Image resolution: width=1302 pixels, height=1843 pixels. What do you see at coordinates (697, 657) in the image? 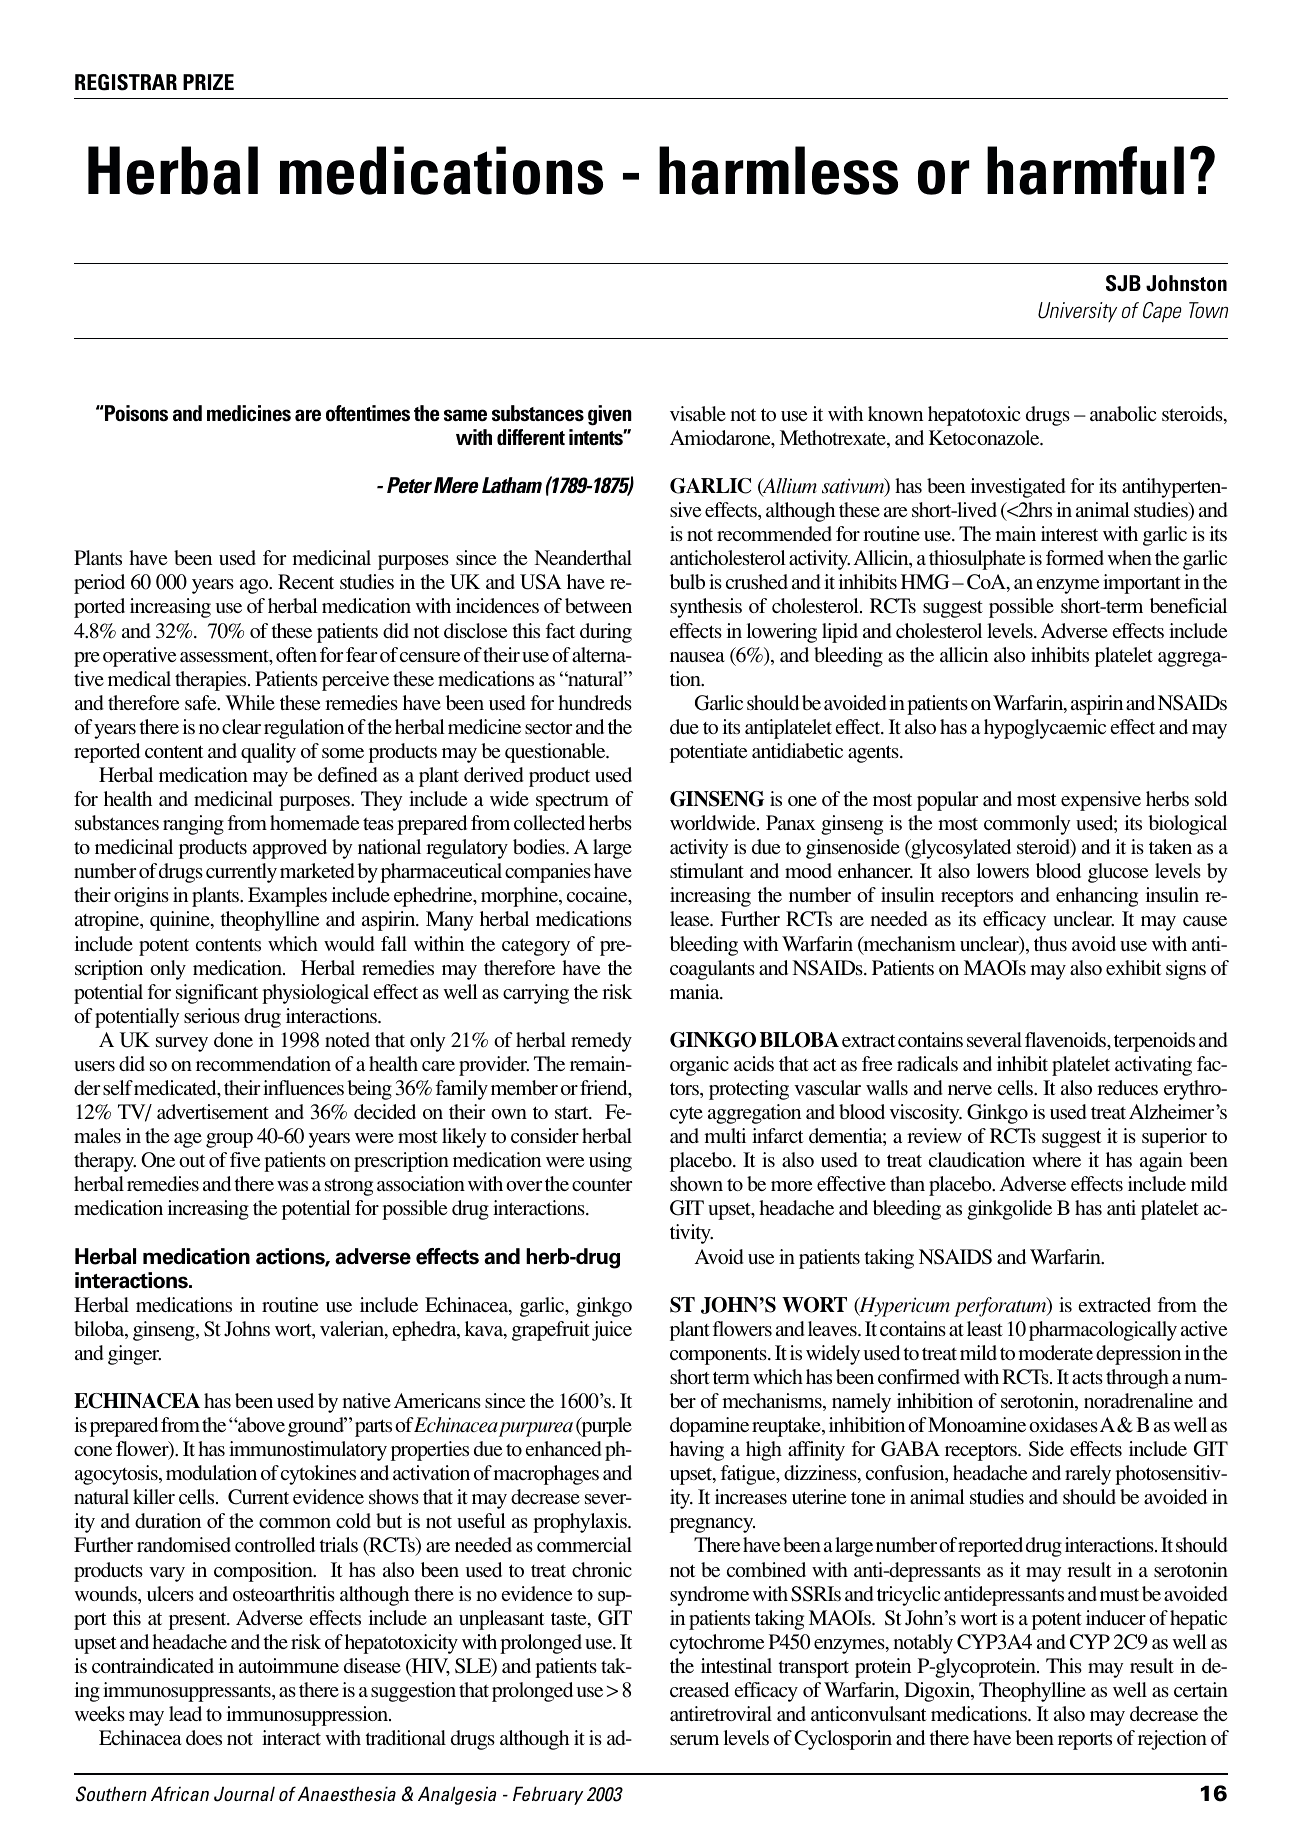
I see `nausea` at bounding box center [697, 657].
